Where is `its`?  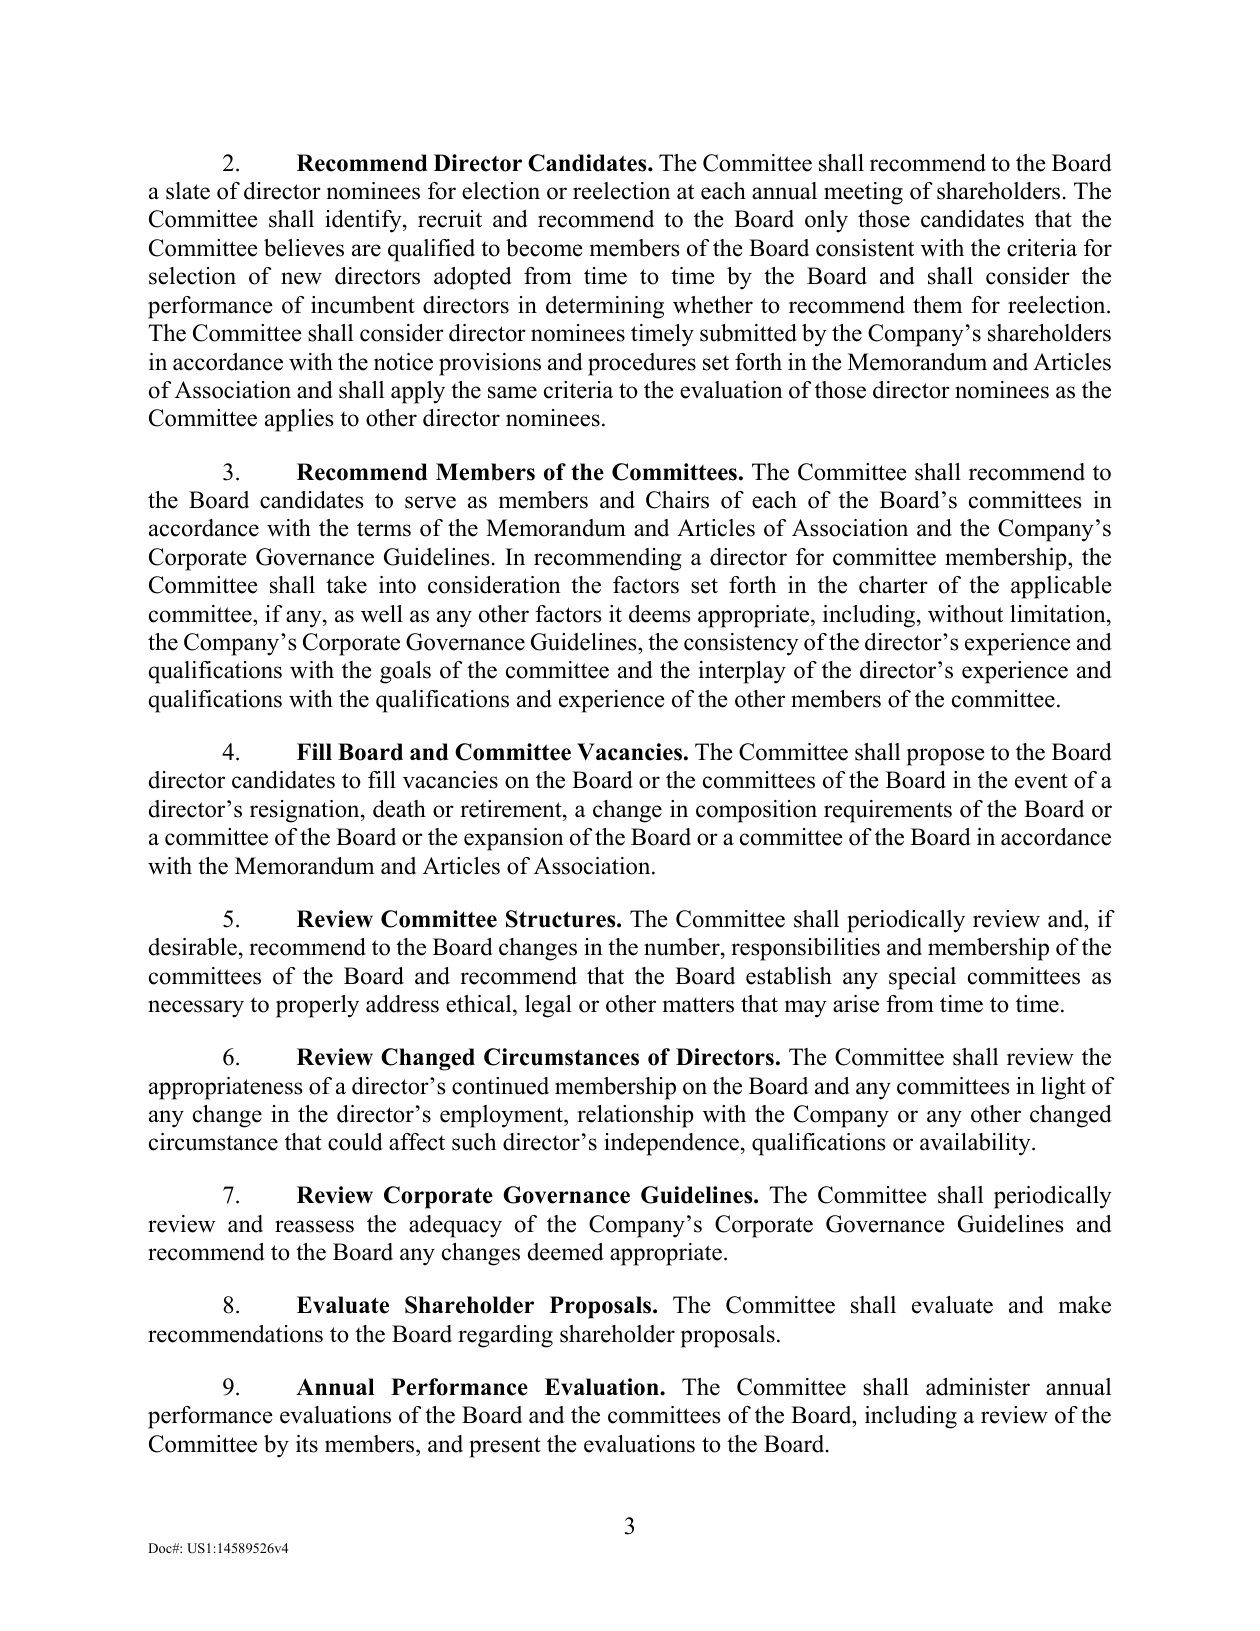 its is located at coordinates (307, 1444).
